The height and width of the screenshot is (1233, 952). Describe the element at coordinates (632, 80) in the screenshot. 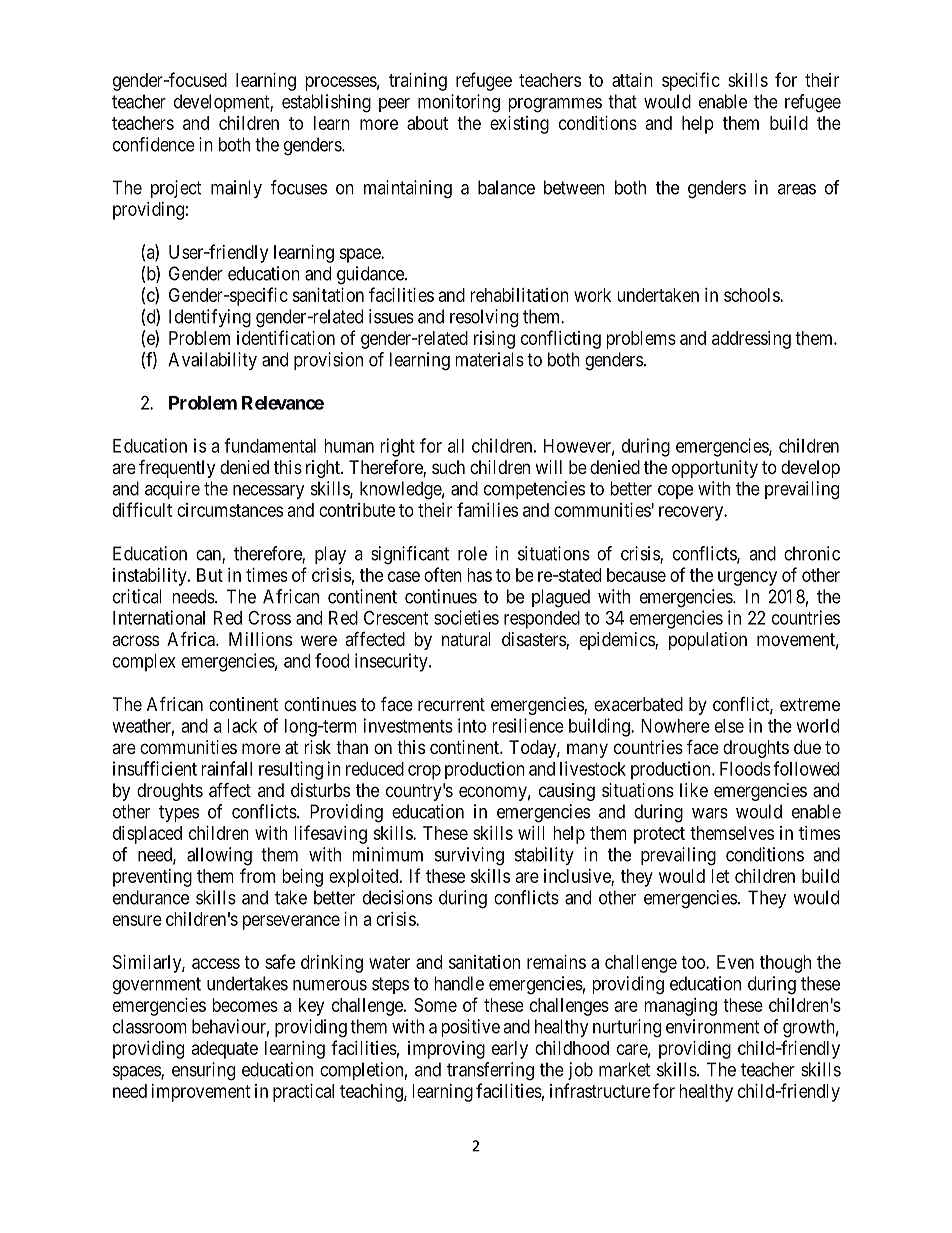

I see `attain` at that location.
